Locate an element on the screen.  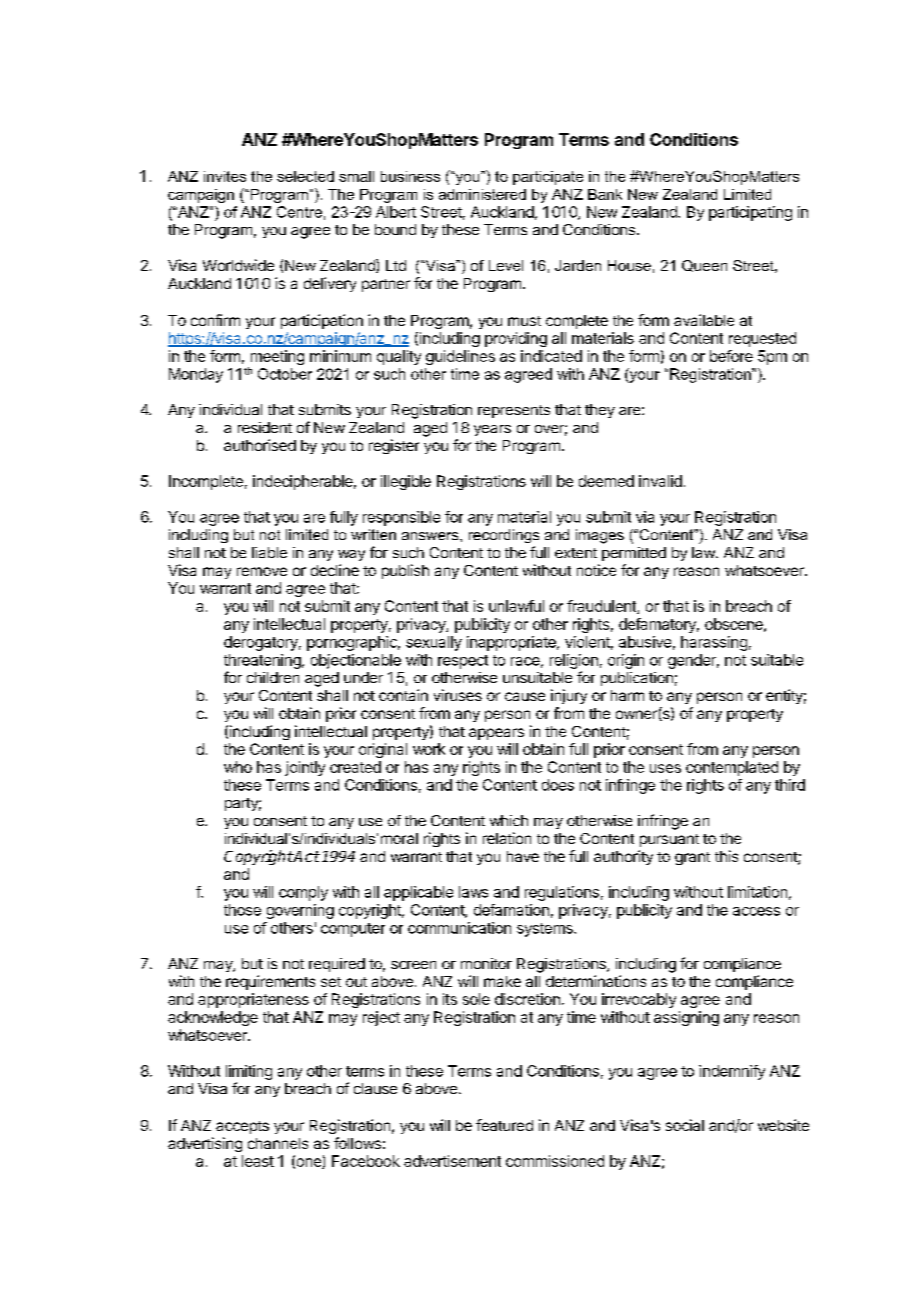
recordings is located at coordinates (504, 536).
